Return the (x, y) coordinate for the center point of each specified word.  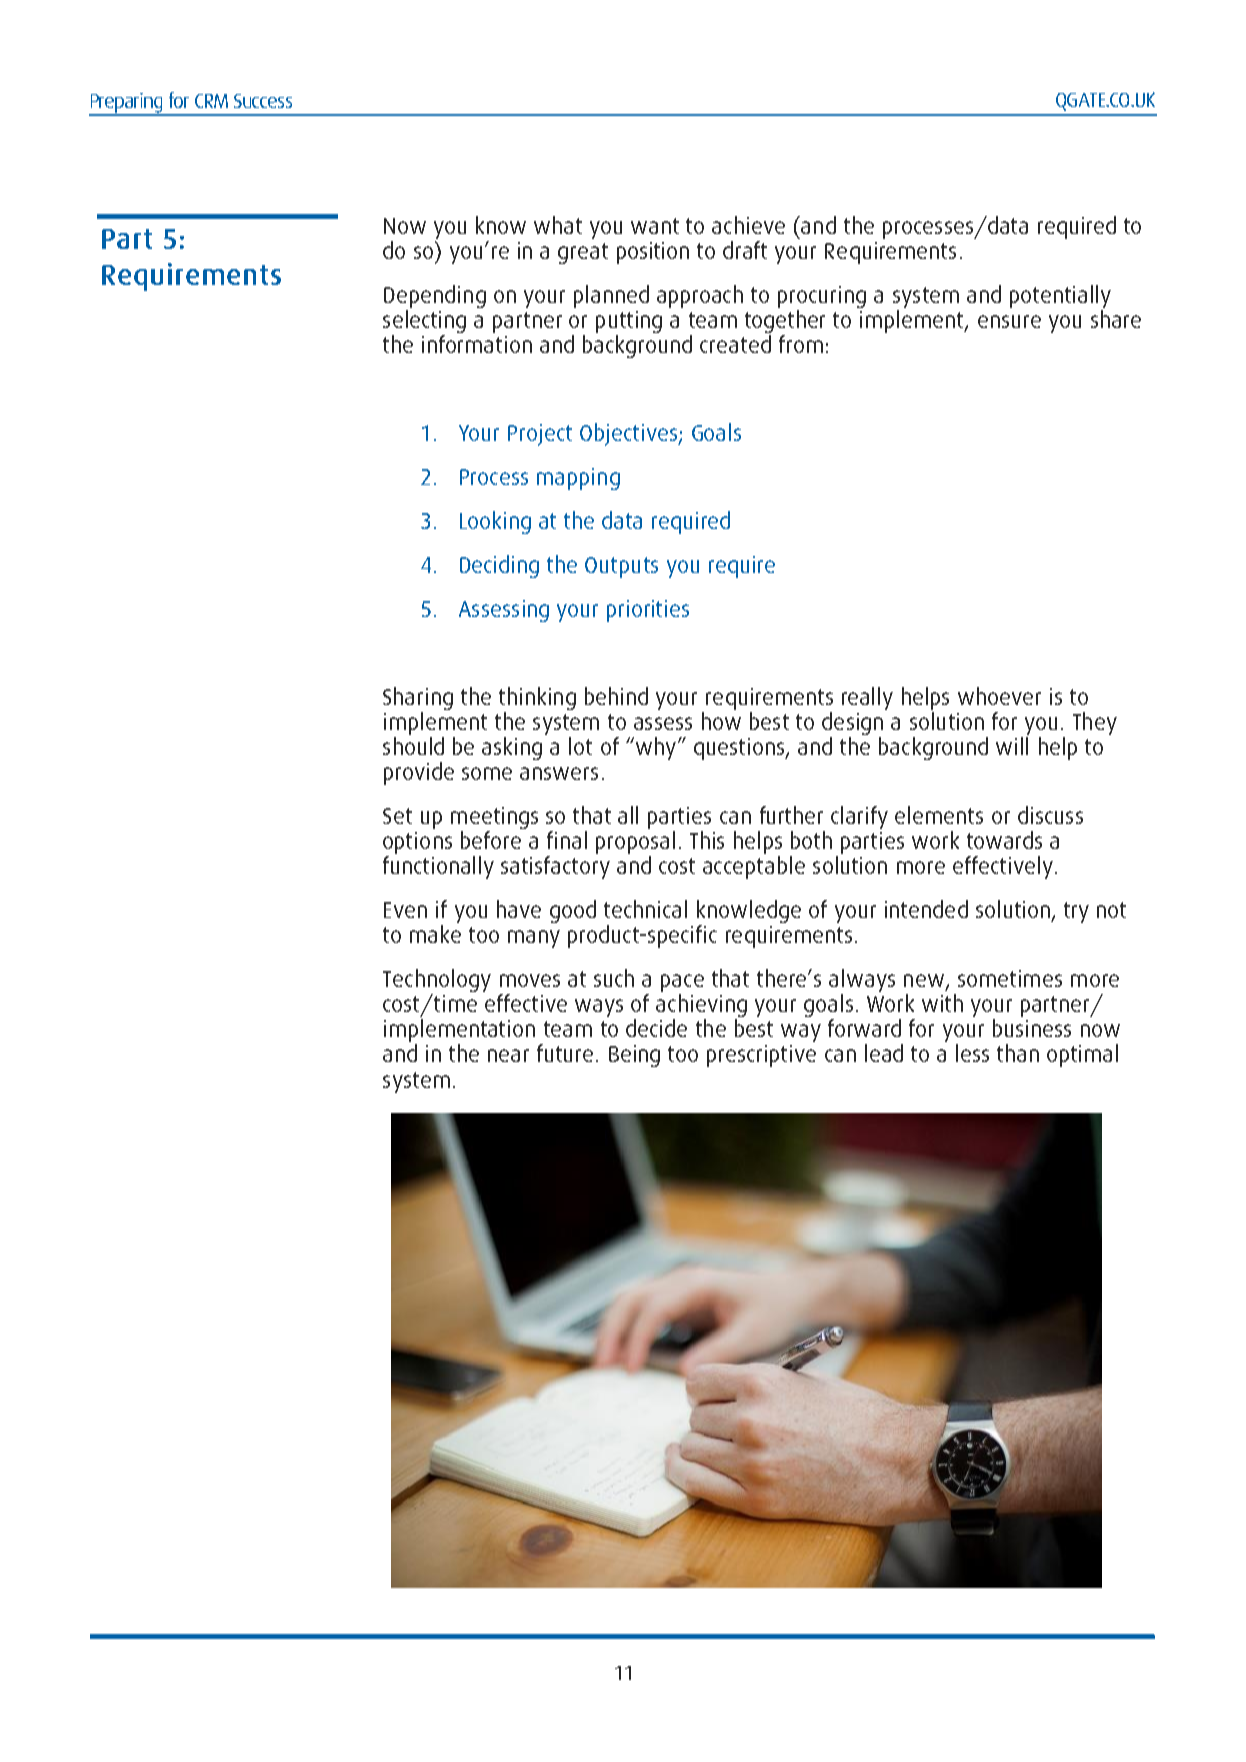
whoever (999, 696)
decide (656, 1028)
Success (263, 101)
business (1032, 1028)
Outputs (621, 567)
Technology (437, 982)
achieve (748, 225)
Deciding (499, 566)
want (655, 226)
